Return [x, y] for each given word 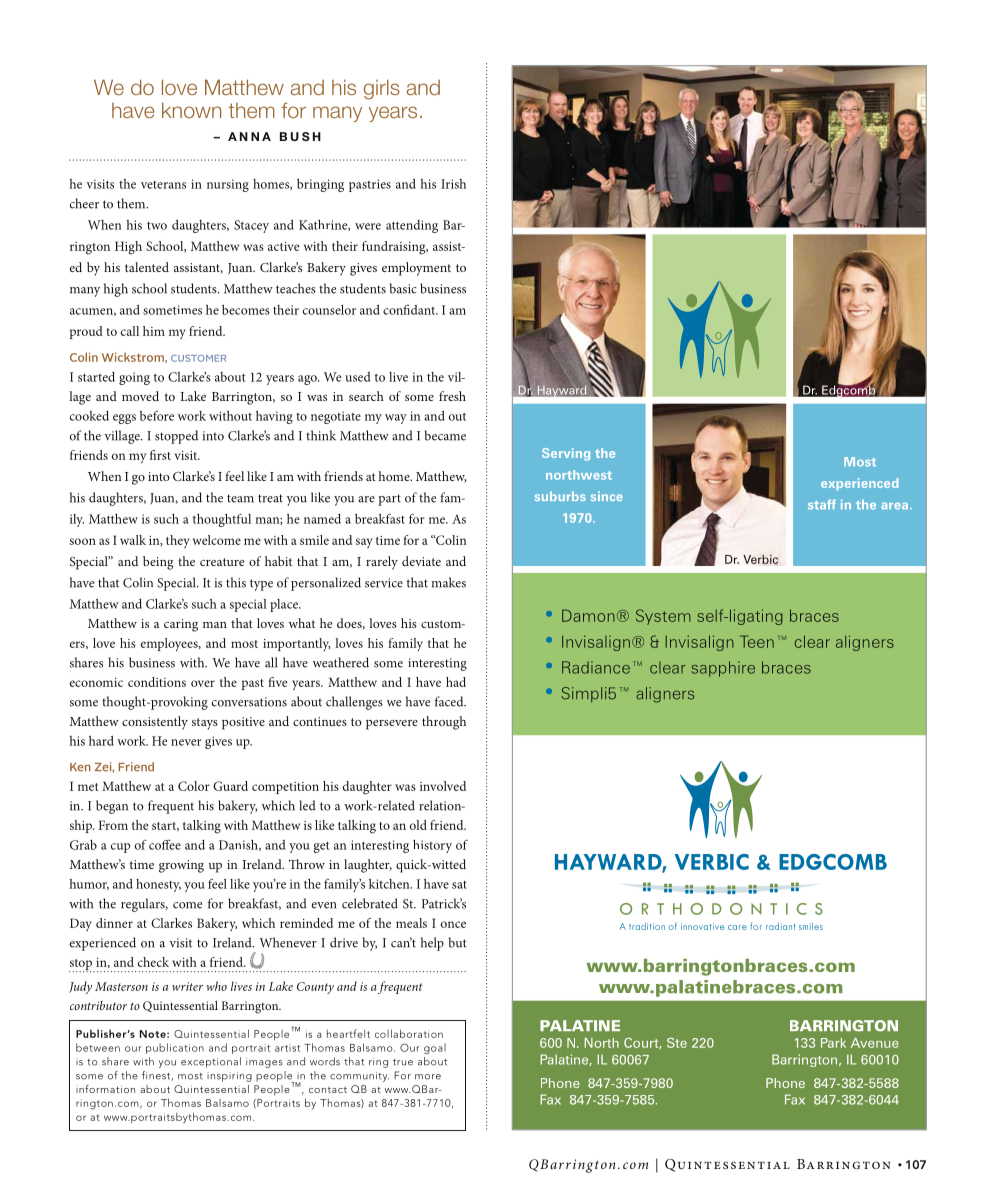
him [154, 331]
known [191, 110]
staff [822, 504]
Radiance [596, 667]
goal [435, 1048]
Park [833, 1043]
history [432, 846]
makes [449, 582]
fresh [452, 396]
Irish [453, 184]
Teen [757, 641]
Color [194, 786]
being [158, 563]
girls [382, 89]
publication [175, 1048]
